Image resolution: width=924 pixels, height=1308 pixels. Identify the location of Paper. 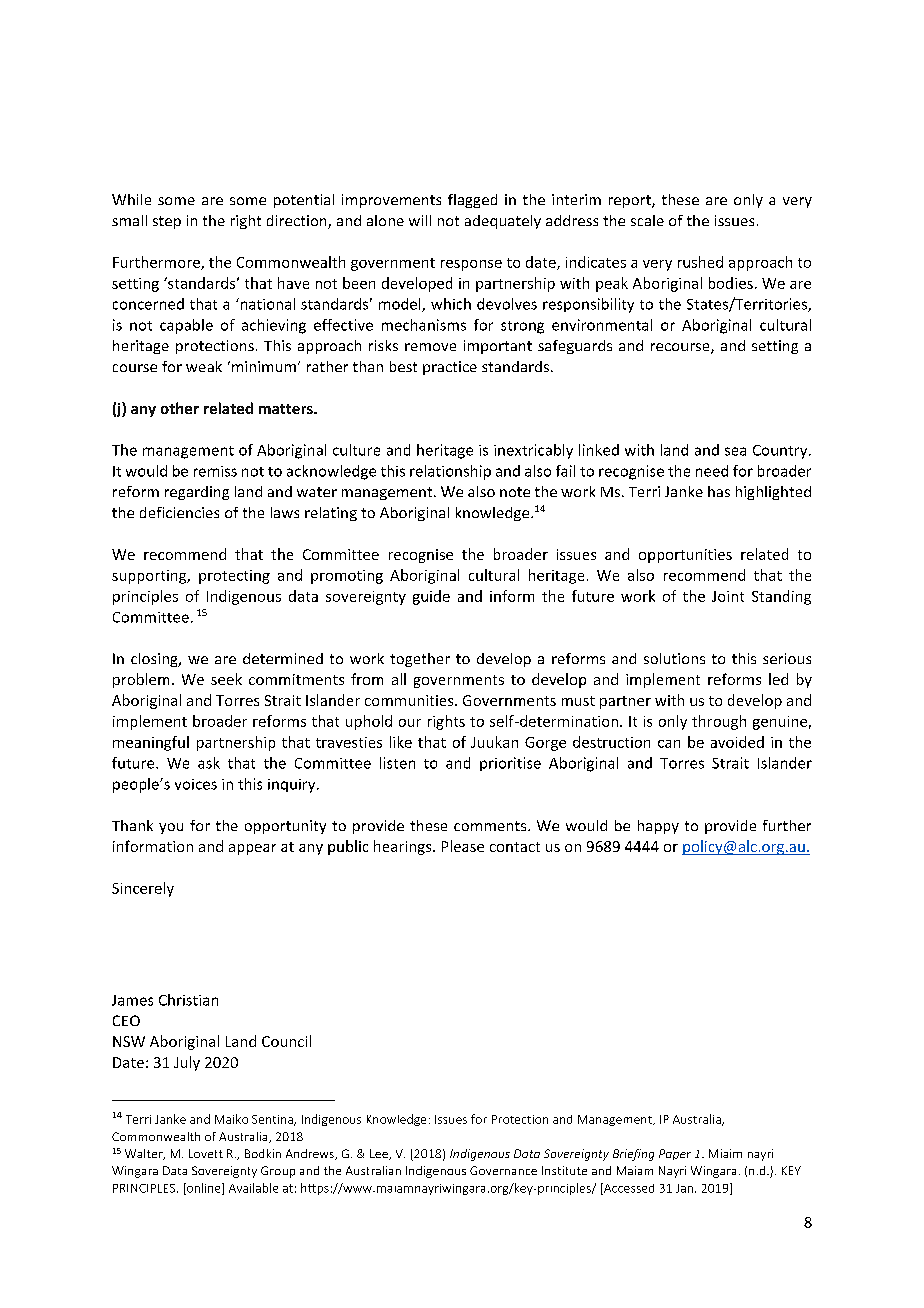
(675, 1154).
